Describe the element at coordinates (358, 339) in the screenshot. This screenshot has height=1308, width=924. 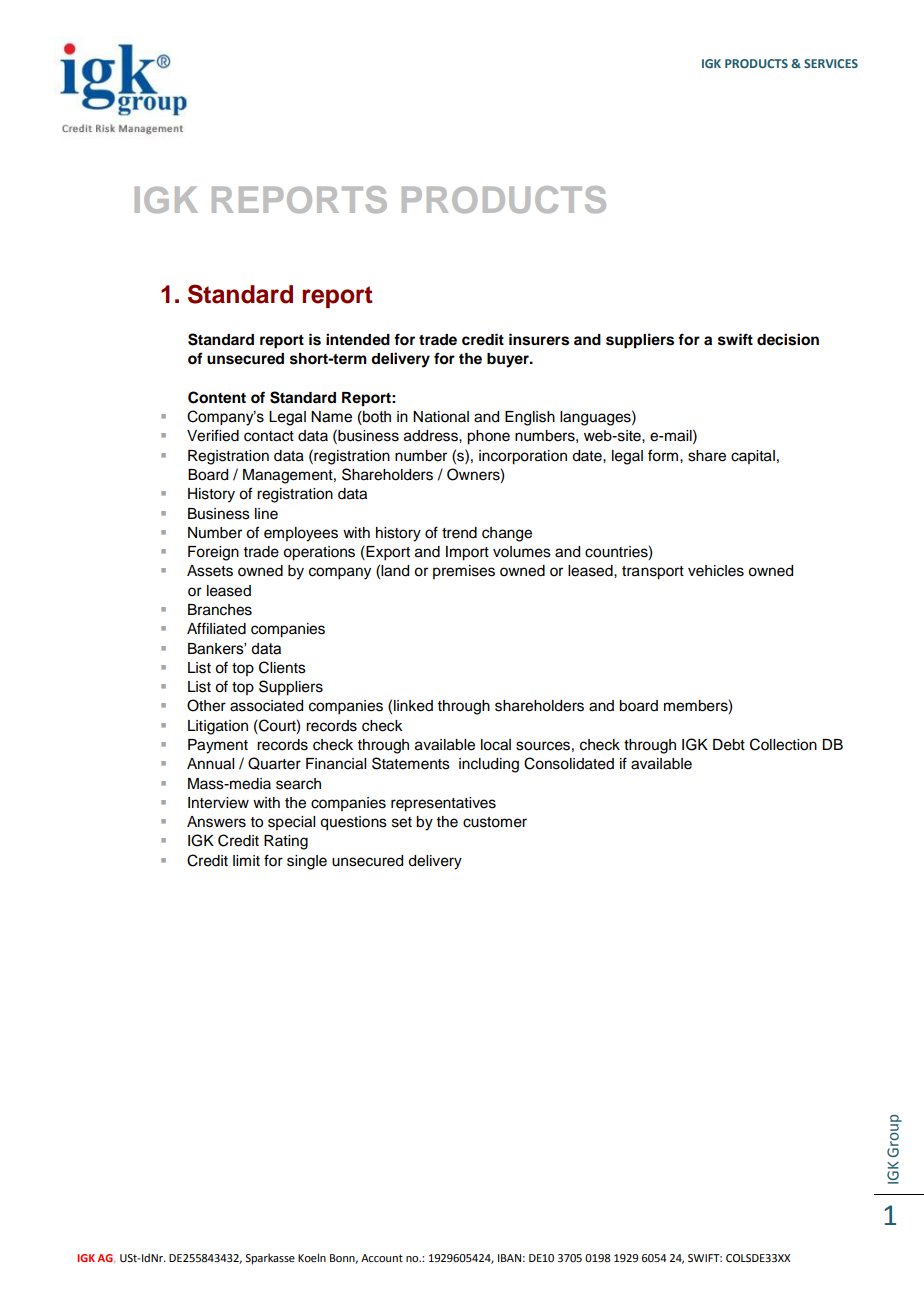
I see `intended` at that location.
